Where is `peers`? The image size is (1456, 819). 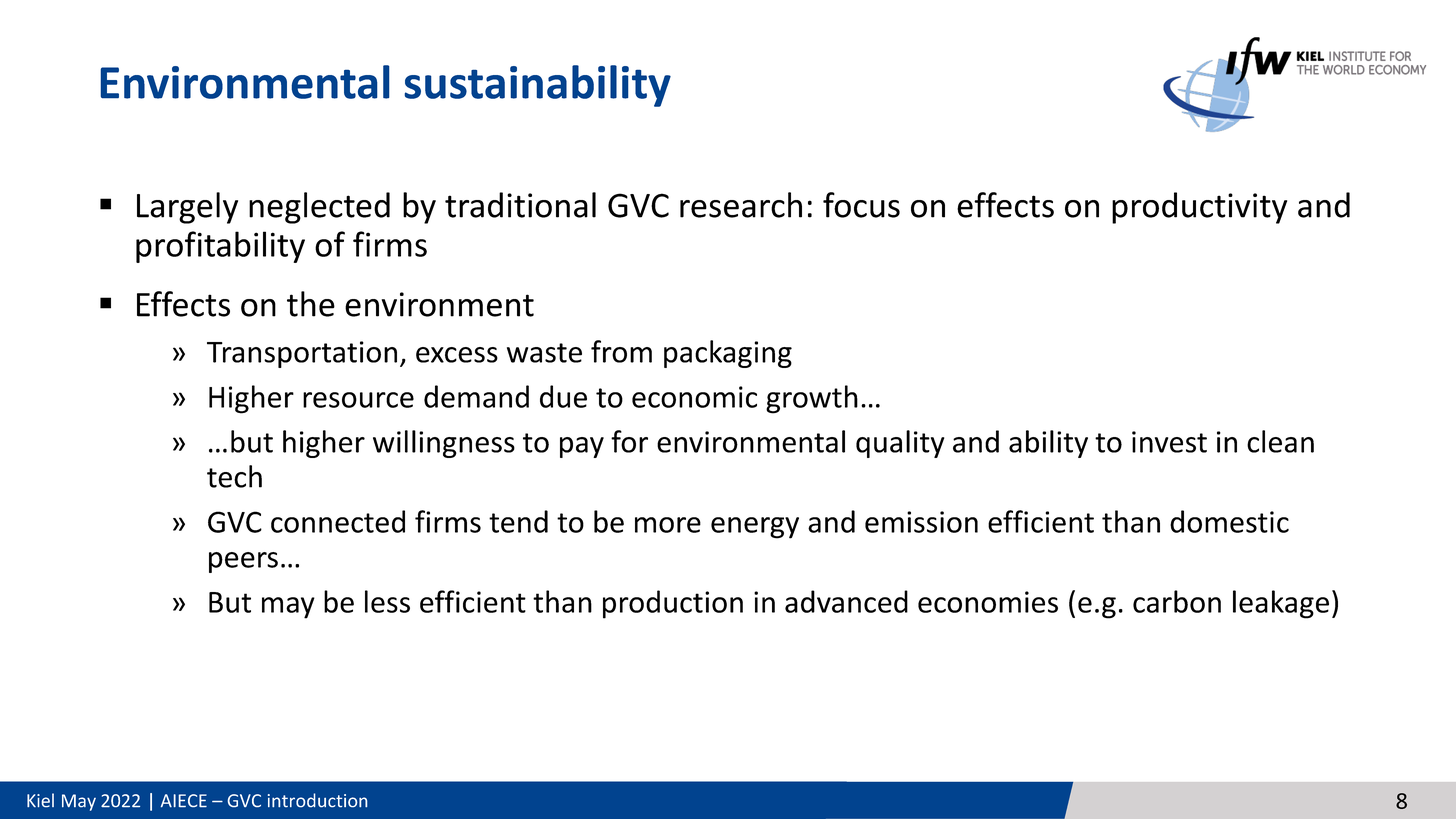 peers is located at coordinates (243, 562).
